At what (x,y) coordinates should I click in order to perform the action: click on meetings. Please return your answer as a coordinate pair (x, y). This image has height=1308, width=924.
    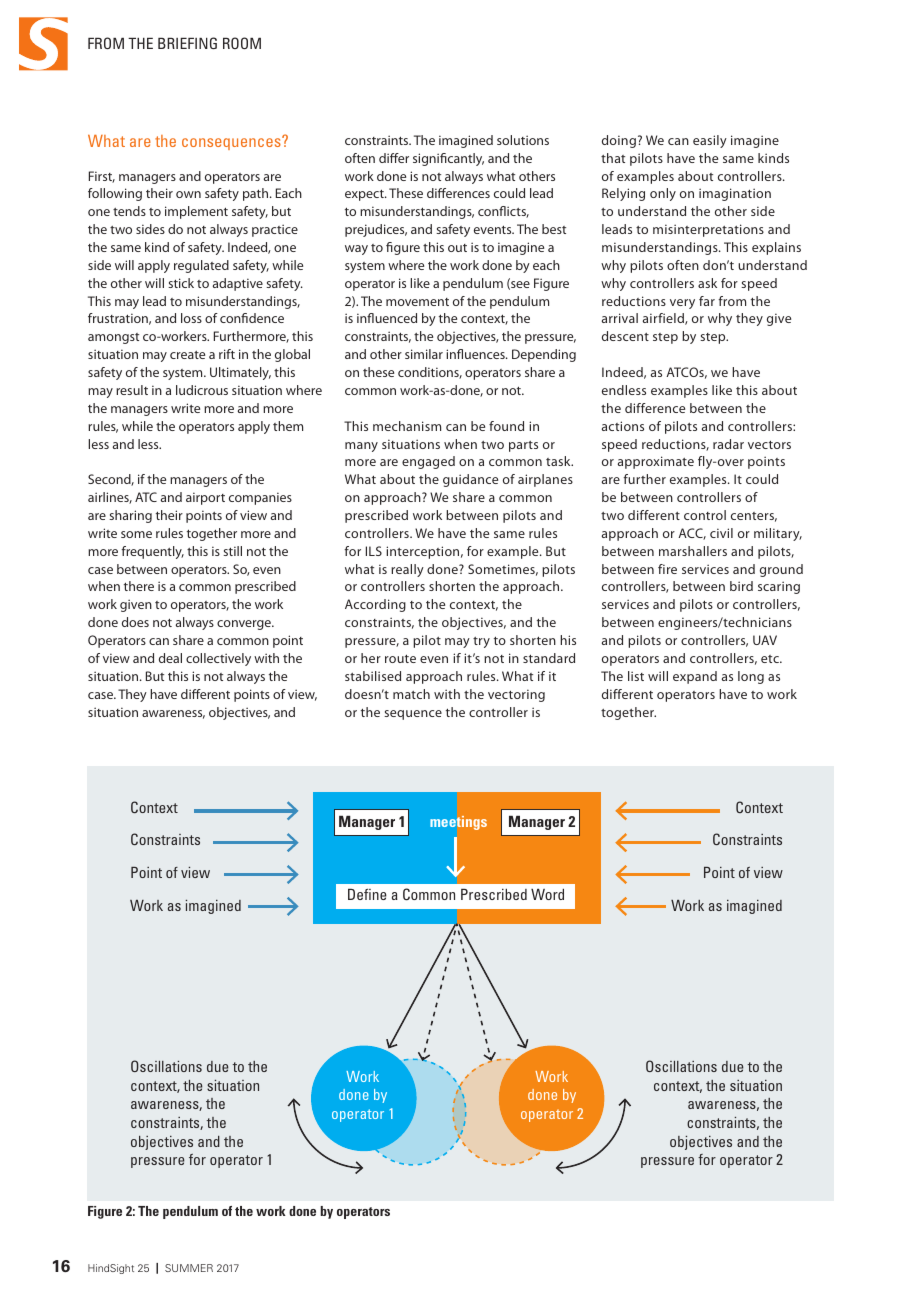
    Looking at the image, I should click on (458, 823).
